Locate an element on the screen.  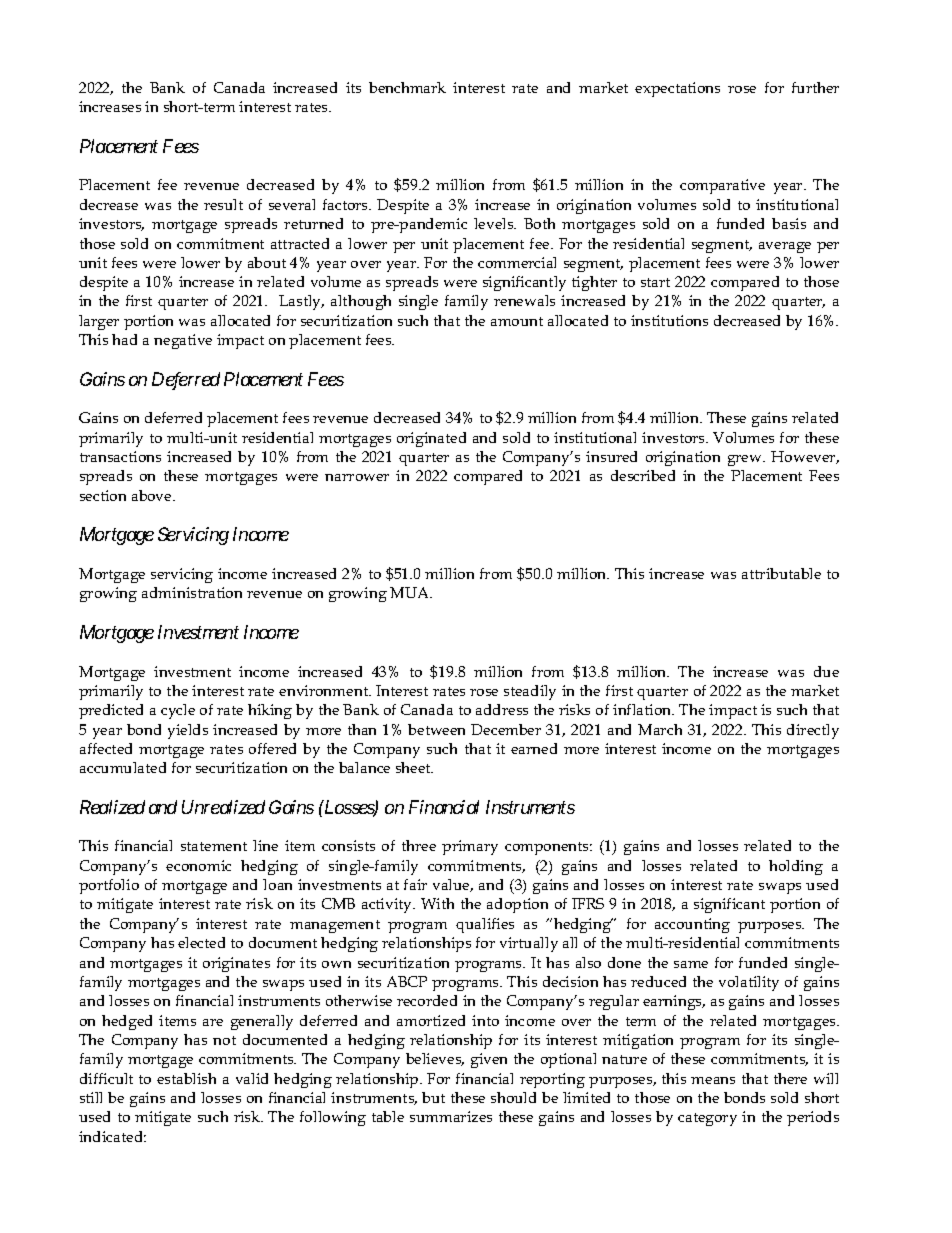
primary is located at coordinates (470, 847).
